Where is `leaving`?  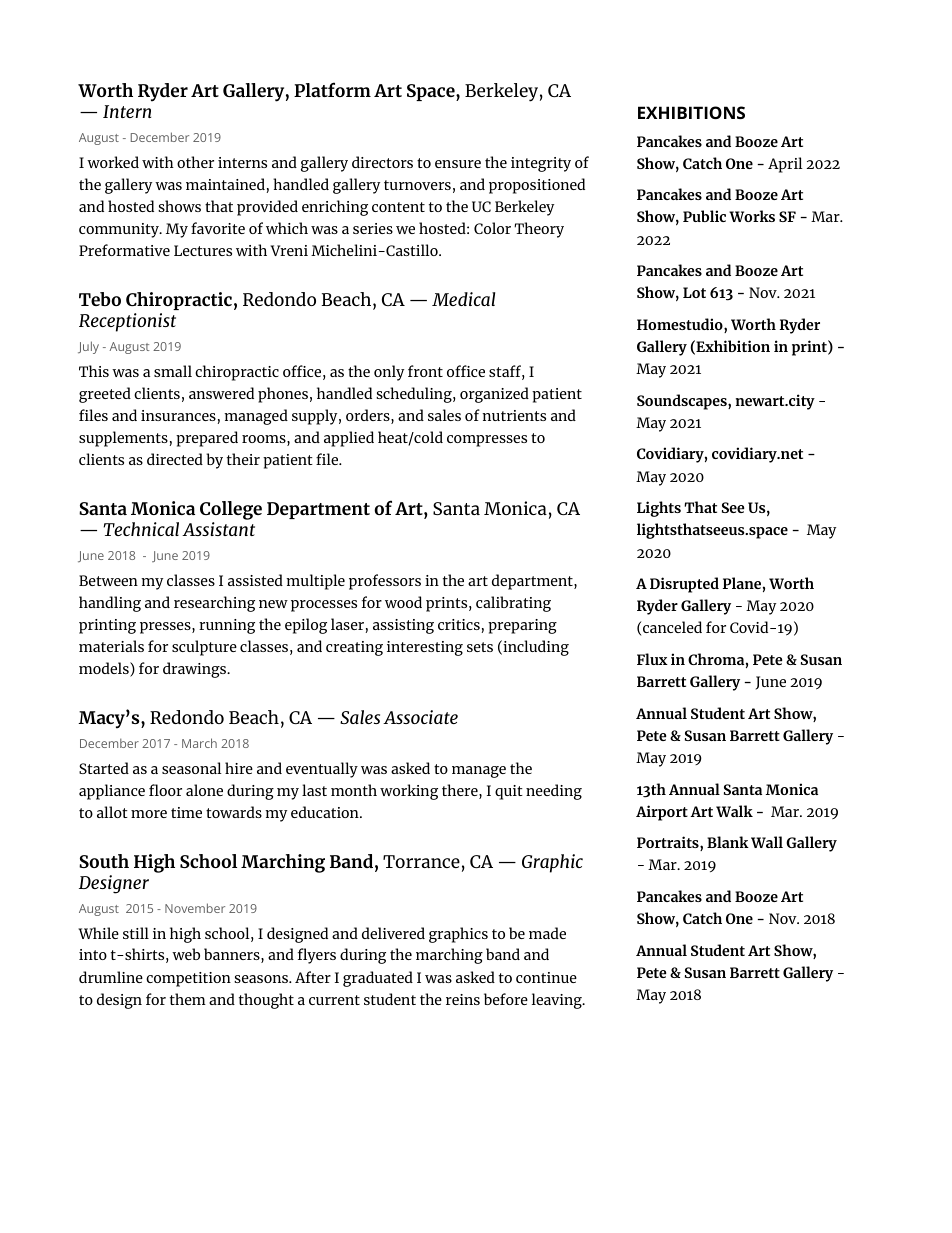
leaving is located at coordinates (558, 1001).
